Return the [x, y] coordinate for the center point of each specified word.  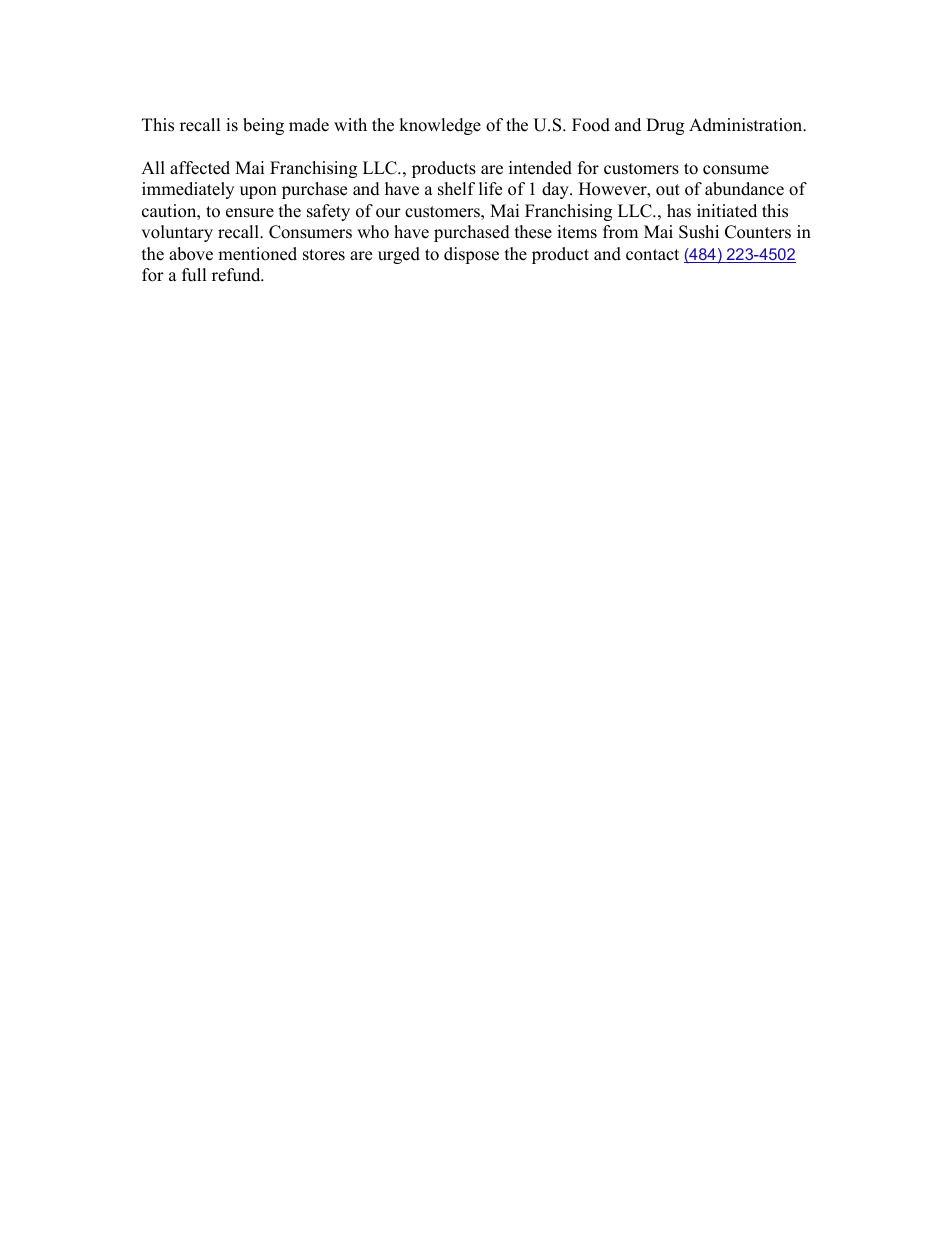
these [533, 232]
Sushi [699, 232]
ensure [250, 213]
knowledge [440, 126]
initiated [727, 211]
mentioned [257, 254]
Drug [665, 126]
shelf [456, 189]
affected [200, 168]
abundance [744, 189]
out [668, 190]
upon [258, 192]
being [263, 126]
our [388, 213]
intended [540, 168]
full [194, 275]
